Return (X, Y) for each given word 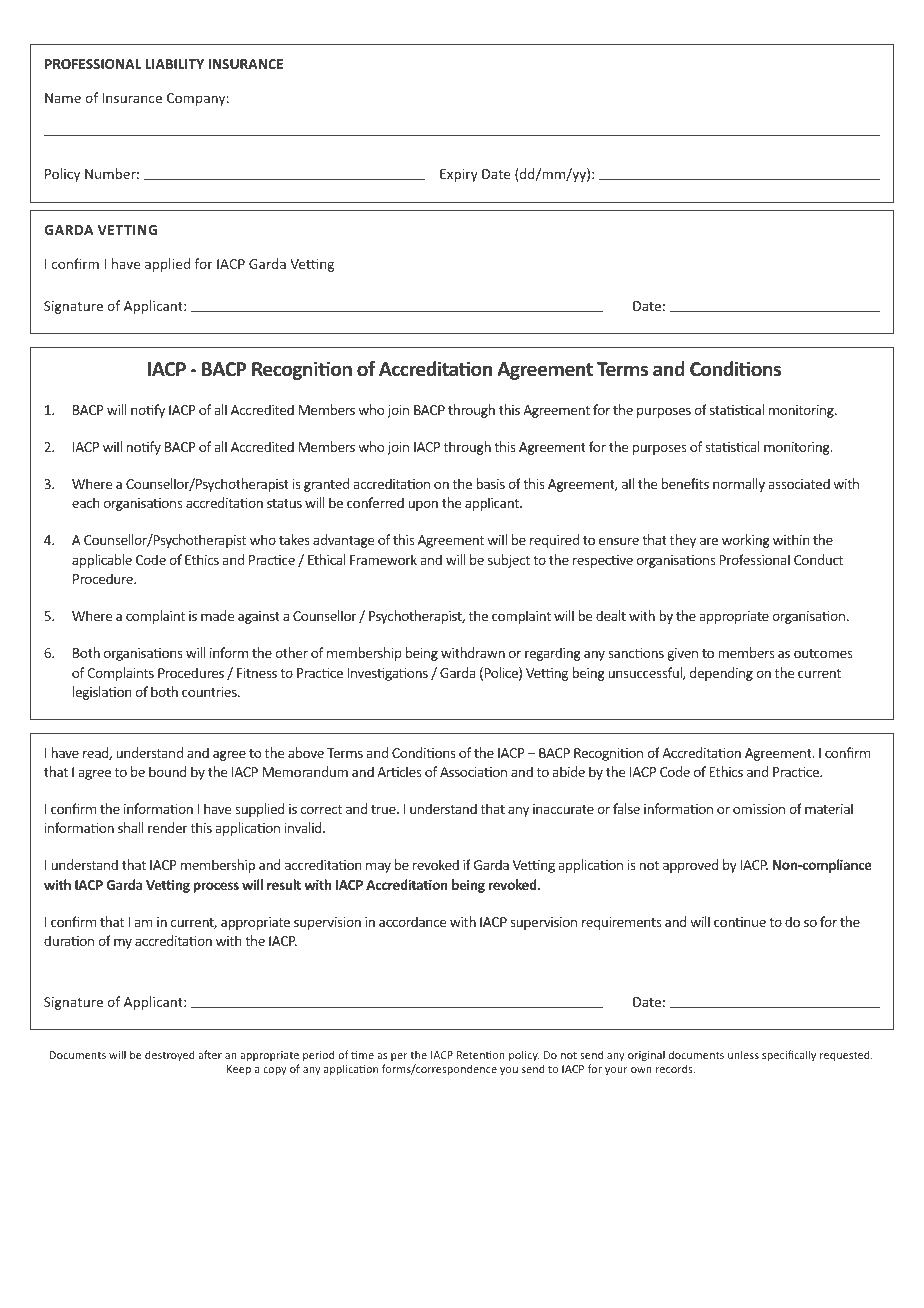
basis (490, 483)
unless (743, 1054)
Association (473, 772)
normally (739, 485)
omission (759, 809)
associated (799, 483)
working (746, 541)
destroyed (170, 1055)
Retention (481, 1055)
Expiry (459, 175)
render (168, 827)
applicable (102, 561)
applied (167, 265)
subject (509, 561)
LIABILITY (175, 64)
